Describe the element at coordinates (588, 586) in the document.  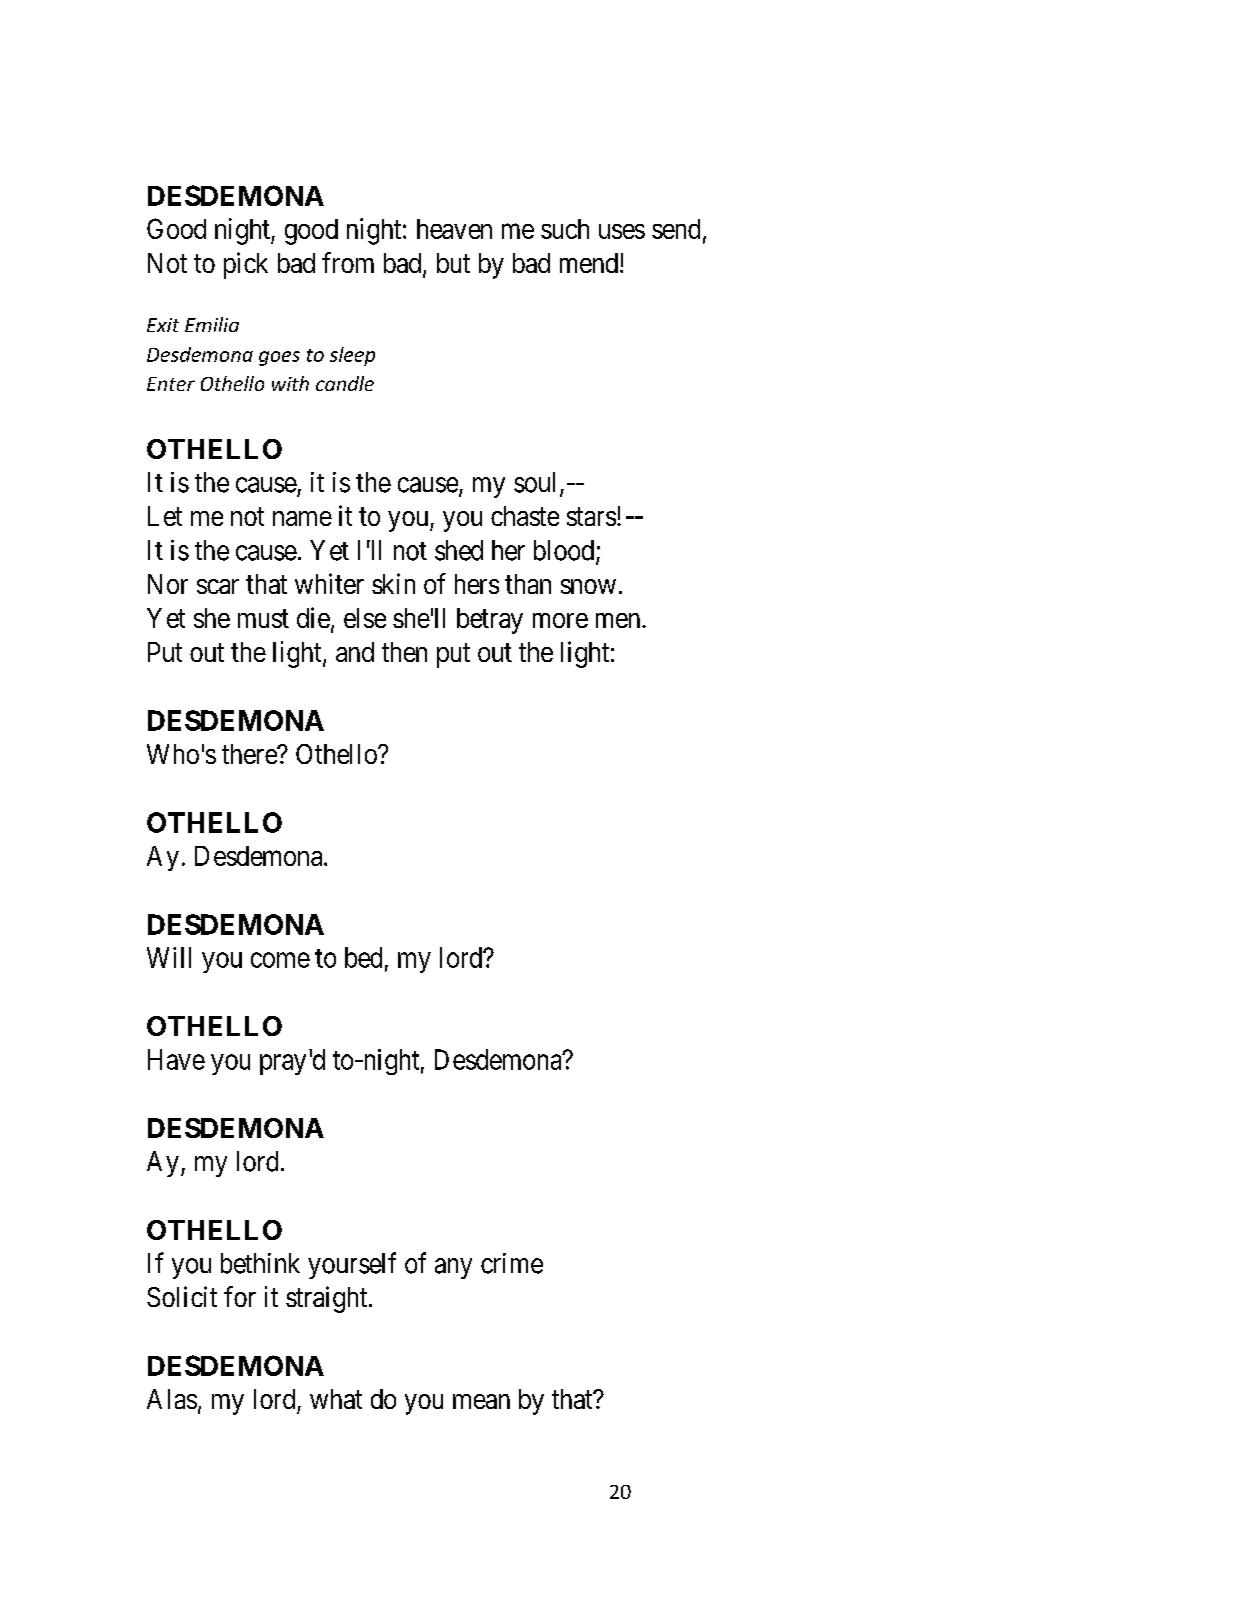
I see `snow` at that location.
